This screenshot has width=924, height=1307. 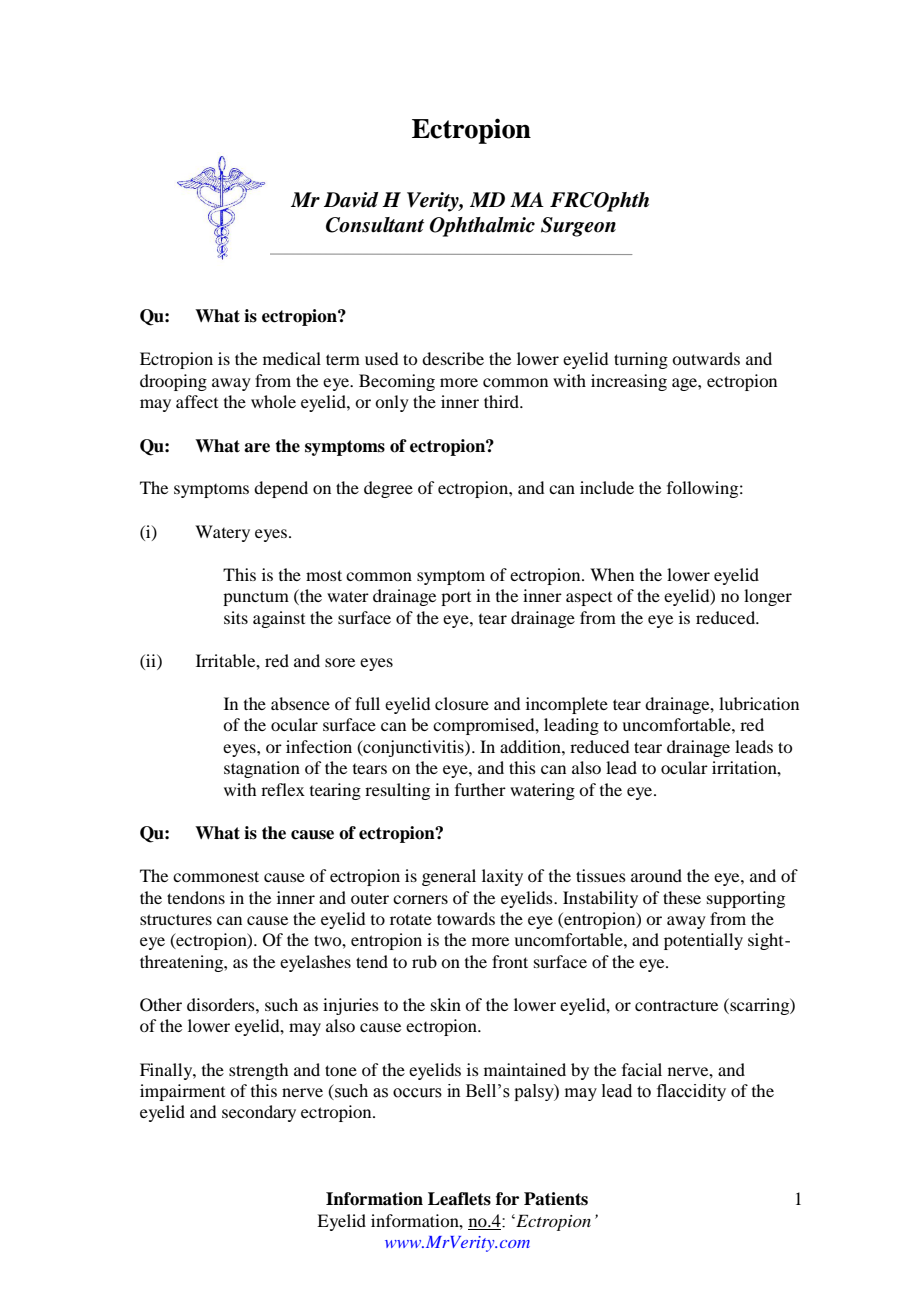 What do you see at coordinates (578, 227) in the screenshot?
I see `Surgeon` at bounding box center [578, 227].
